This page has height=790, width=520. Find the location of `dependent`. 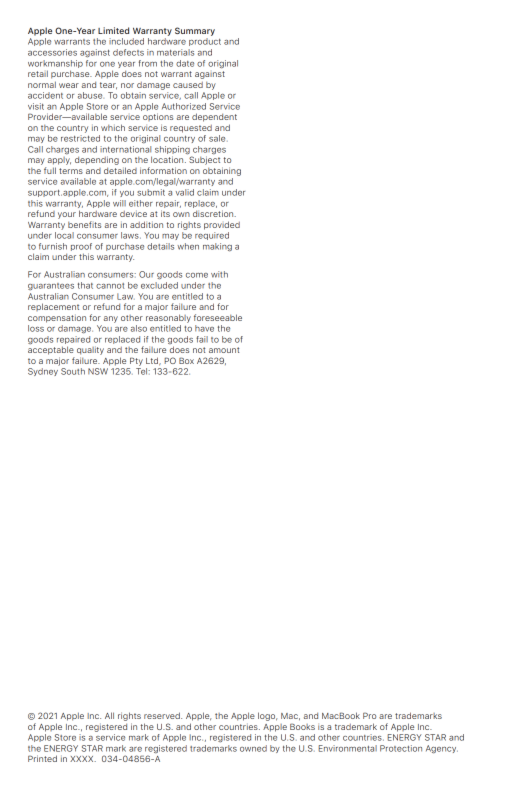

dependent is located at coordinates (214, 117).
